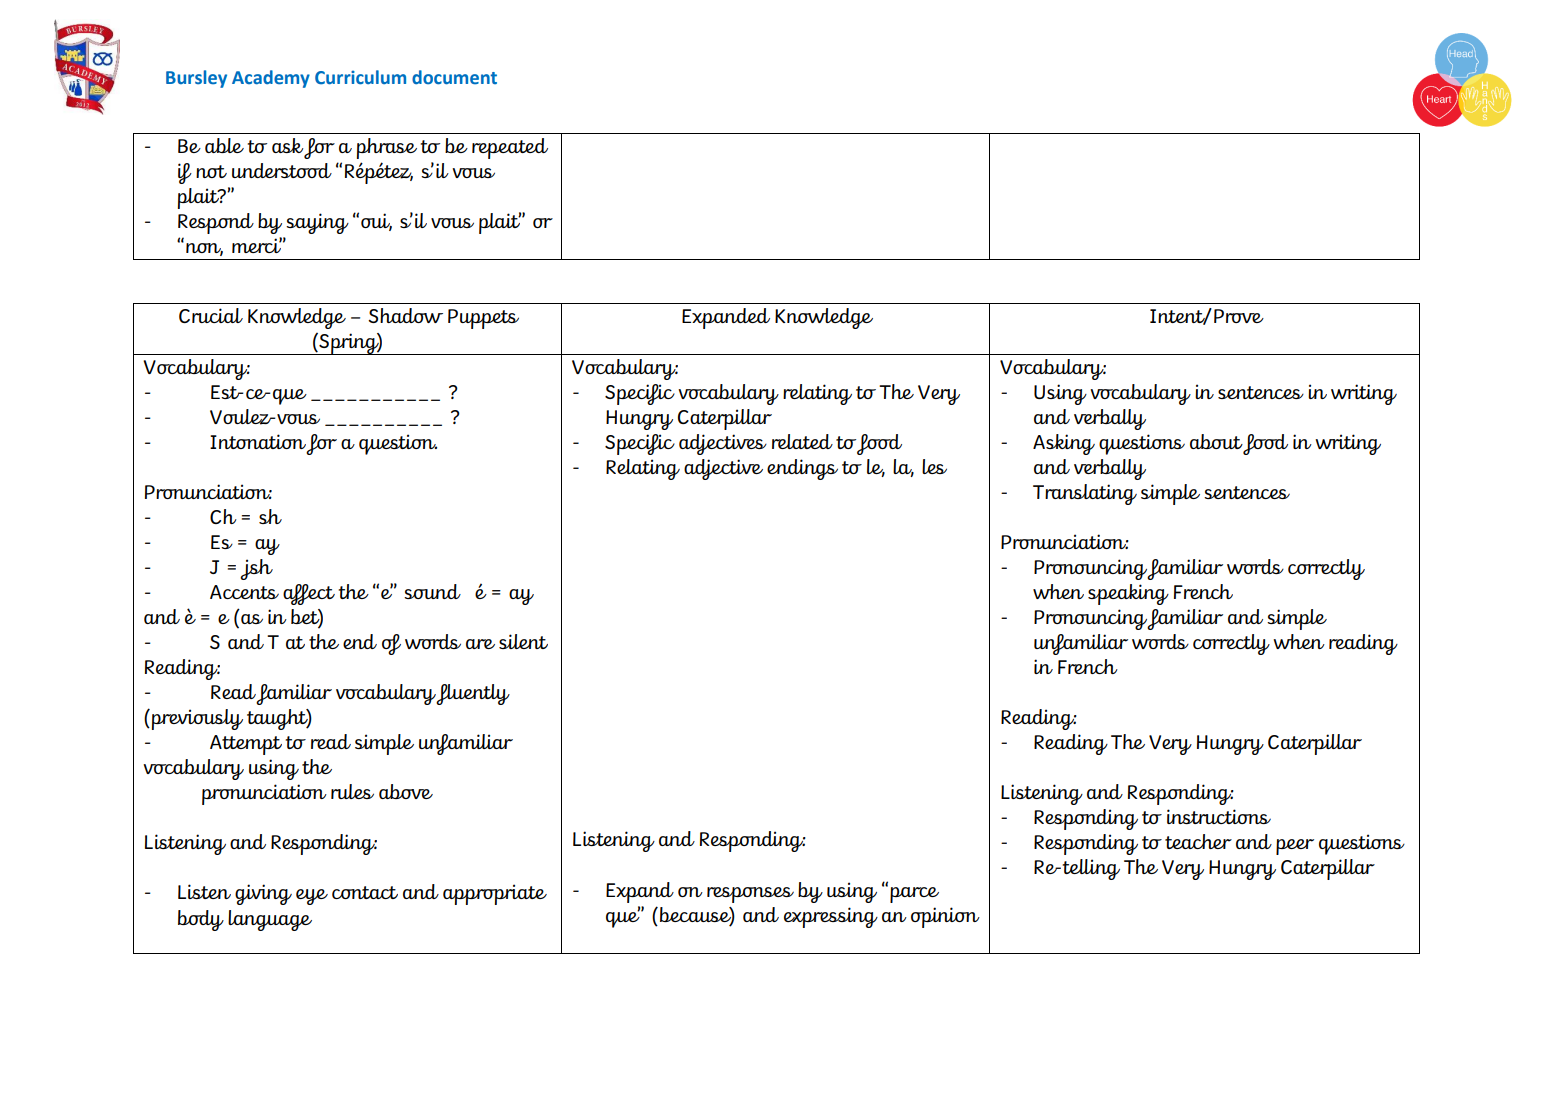 Image resolution: width=1553 pixels, height=1098 pixels. Describe the element at coordinates (258, 441) in the screenshot. I see `Intonation` at that location.
